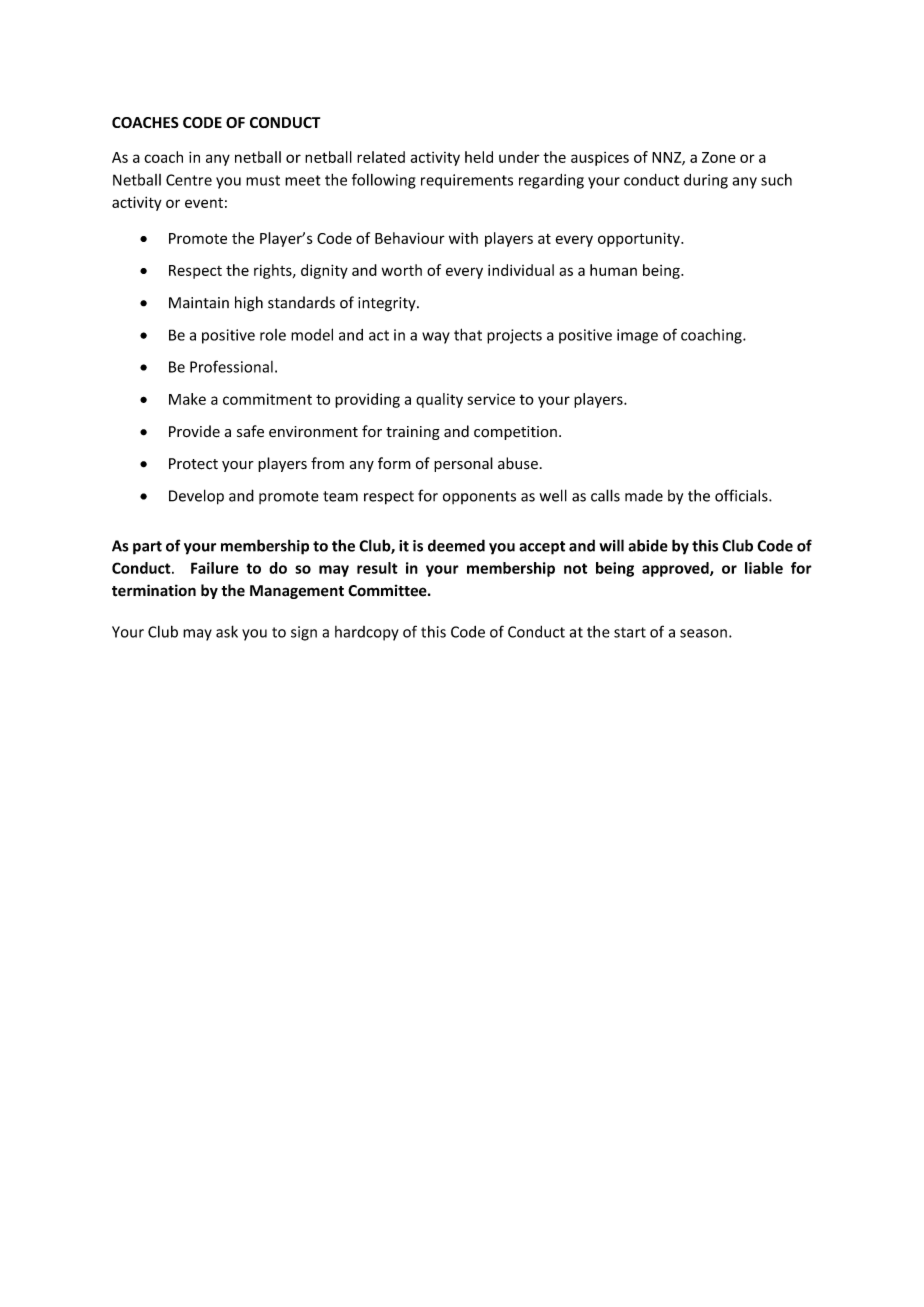  I want to click on Protect, so click(193, 464).
